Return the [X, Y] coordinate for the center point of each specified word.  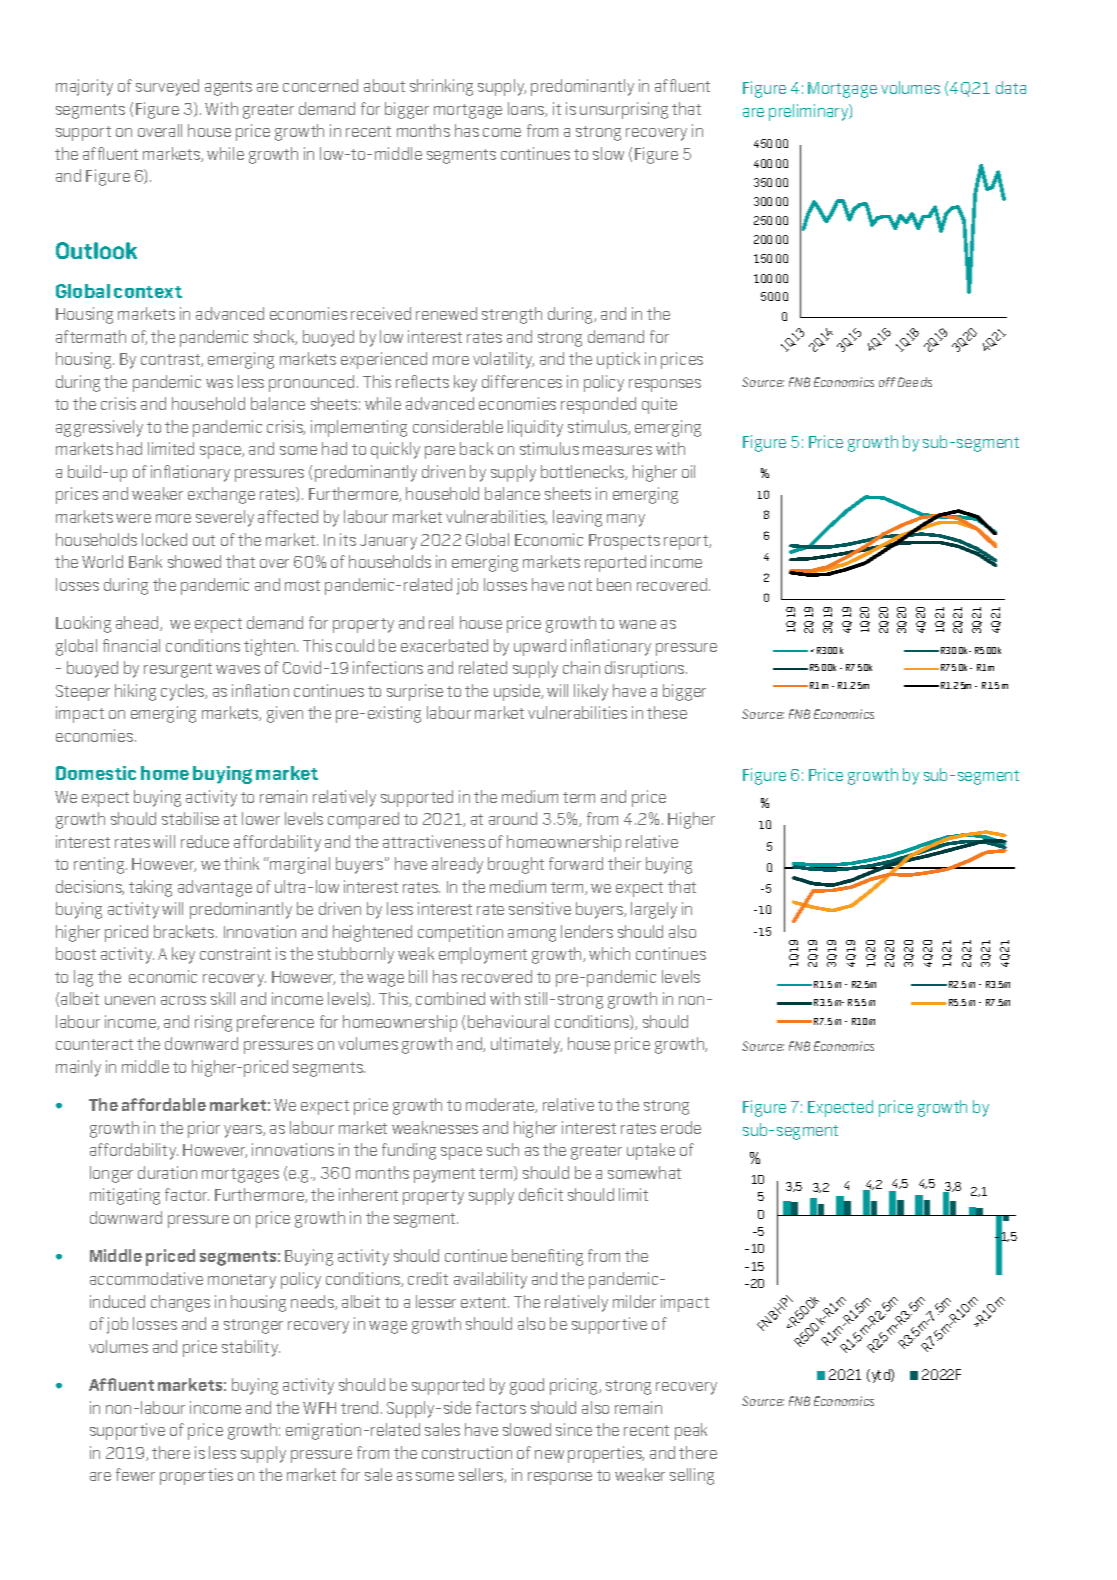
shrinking [441, 87]
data [1011, 87]
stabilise [190, 818]
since [574, 1429]
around [513, 818]
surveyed [167, 87]
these [667, 712]
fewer [135, 1474]
